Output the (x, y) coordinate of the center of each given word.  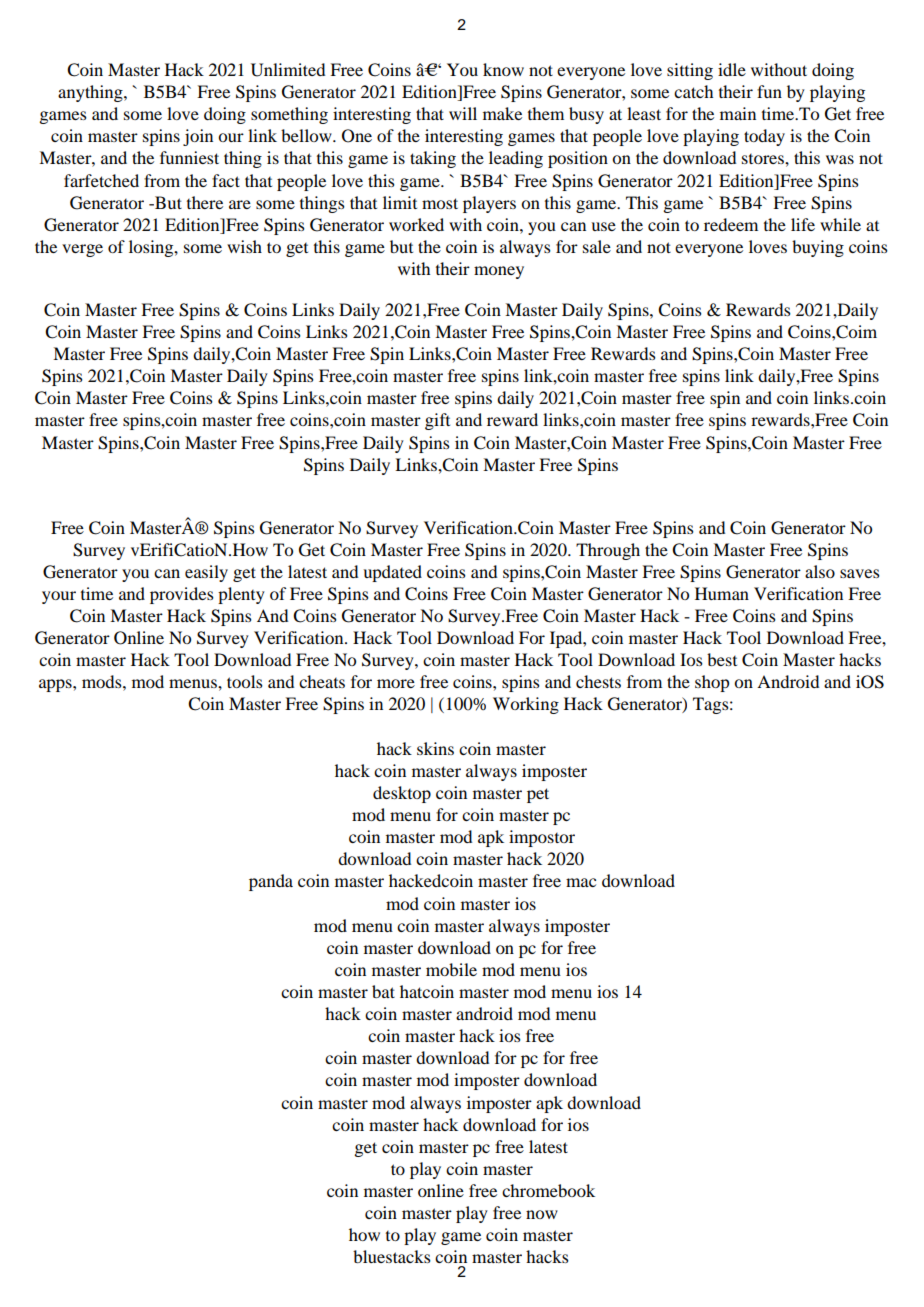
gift (437, 421)
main (738, 113)
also (820, 571)
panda (271, 882)
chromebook (548, 1190)
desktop (402, 794)
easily (206, 573)
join (198, 137)
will (463, 113)
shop (712, 683)
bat (383, 991)
